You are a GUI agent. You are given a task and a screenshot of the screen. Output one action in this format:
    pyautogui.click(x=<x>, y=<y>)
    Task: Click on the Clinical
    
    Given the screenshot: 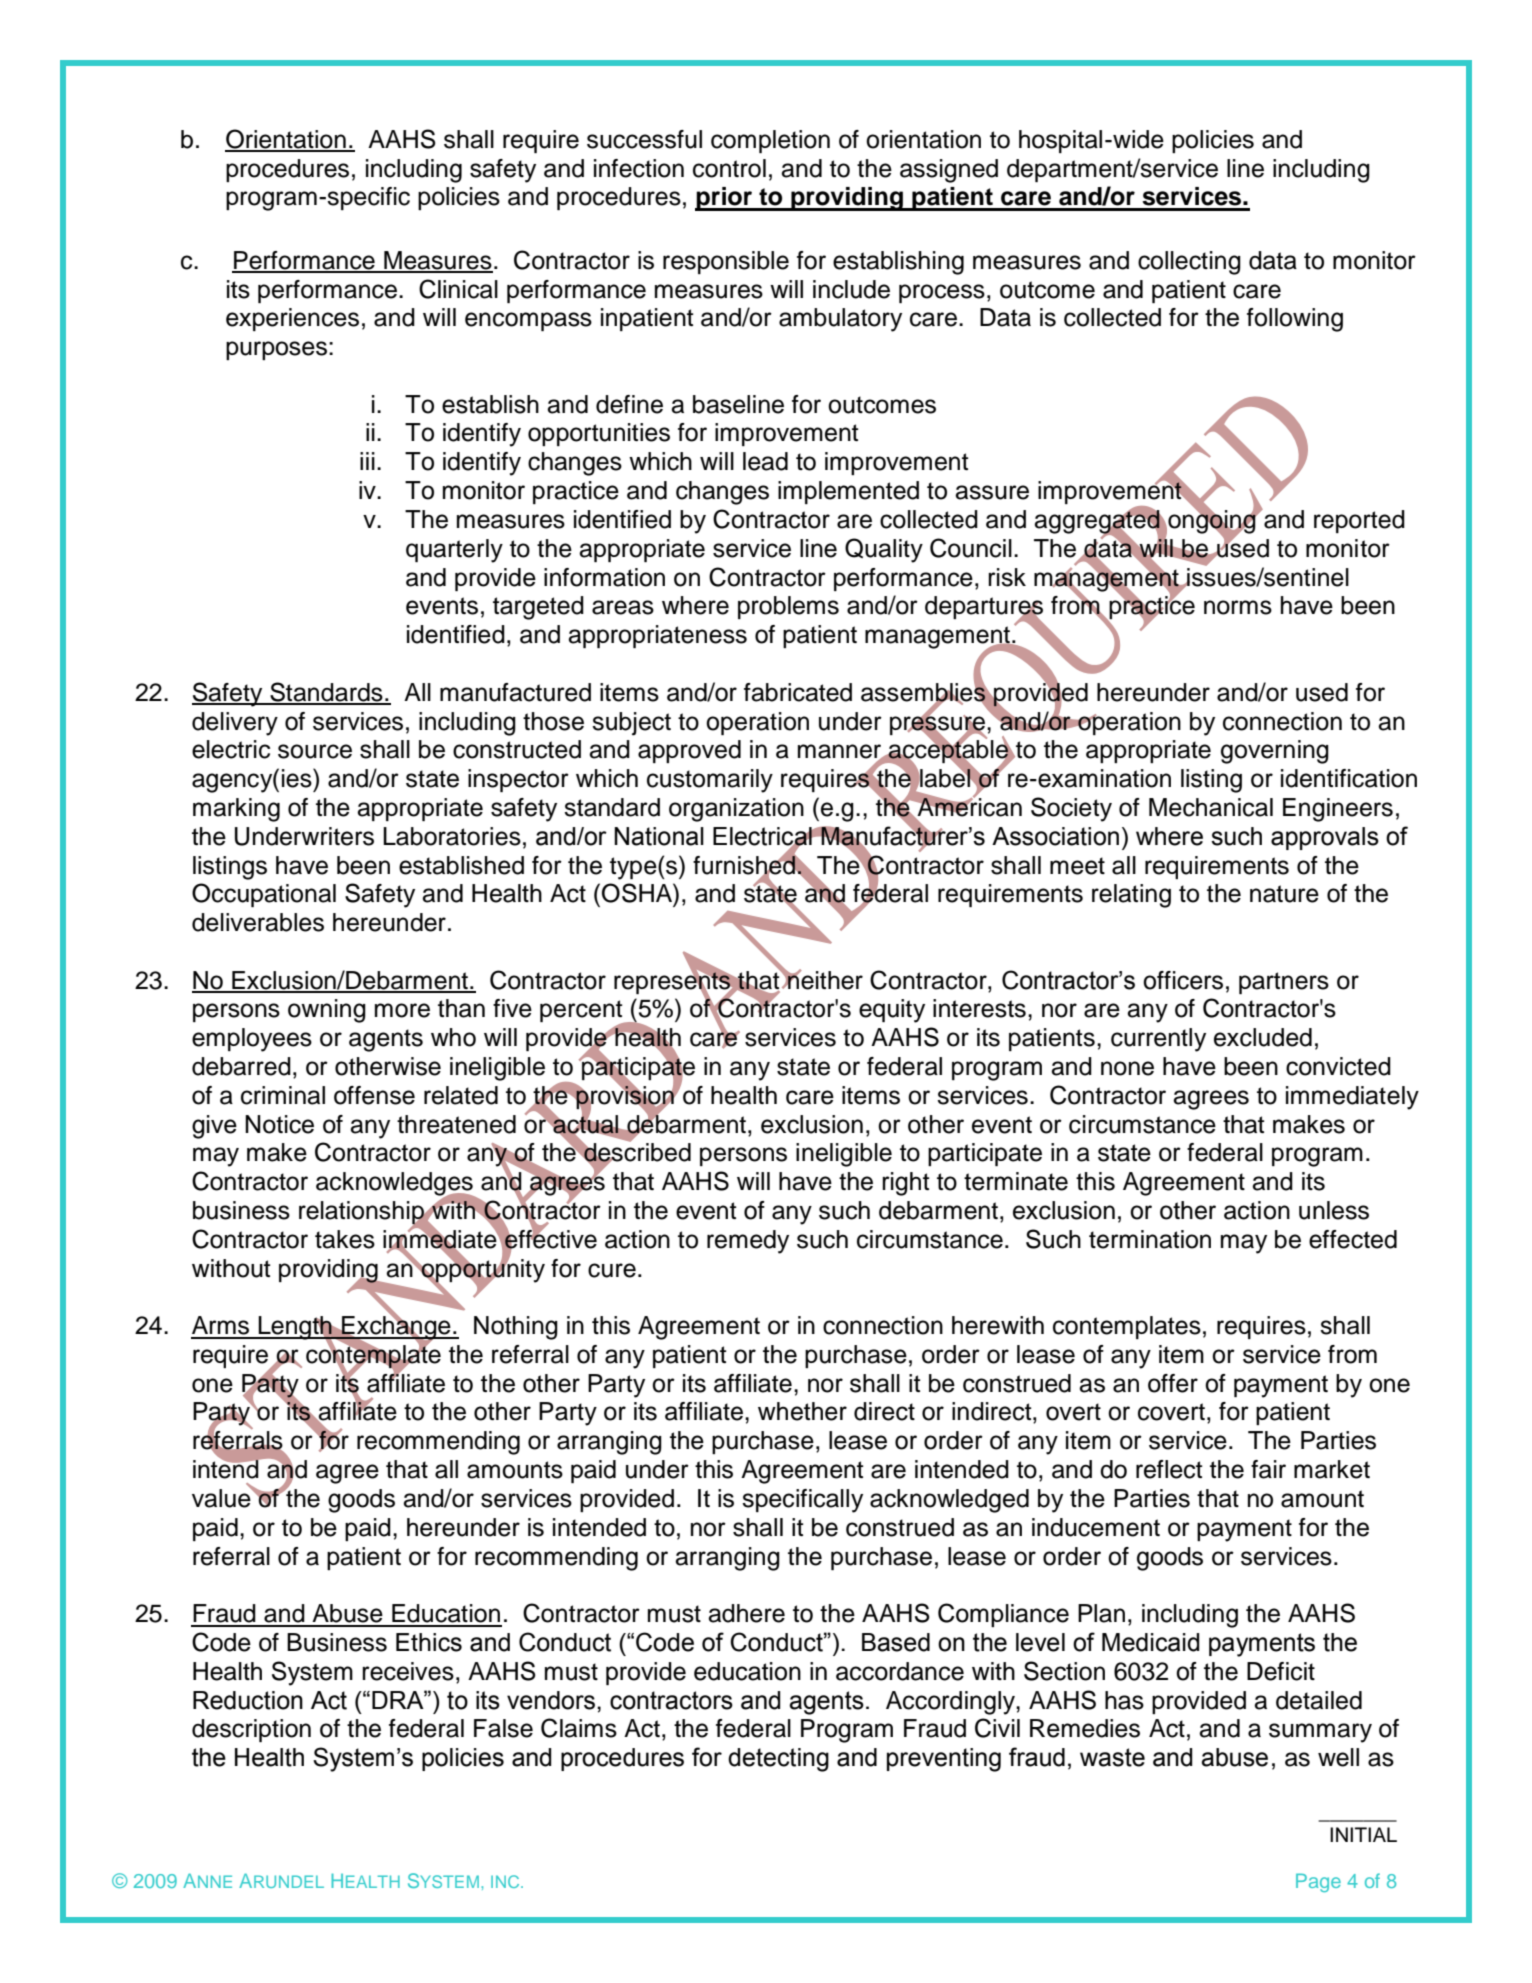 What is the action you would take?
    pyautogui.click(x=458, y=289)
